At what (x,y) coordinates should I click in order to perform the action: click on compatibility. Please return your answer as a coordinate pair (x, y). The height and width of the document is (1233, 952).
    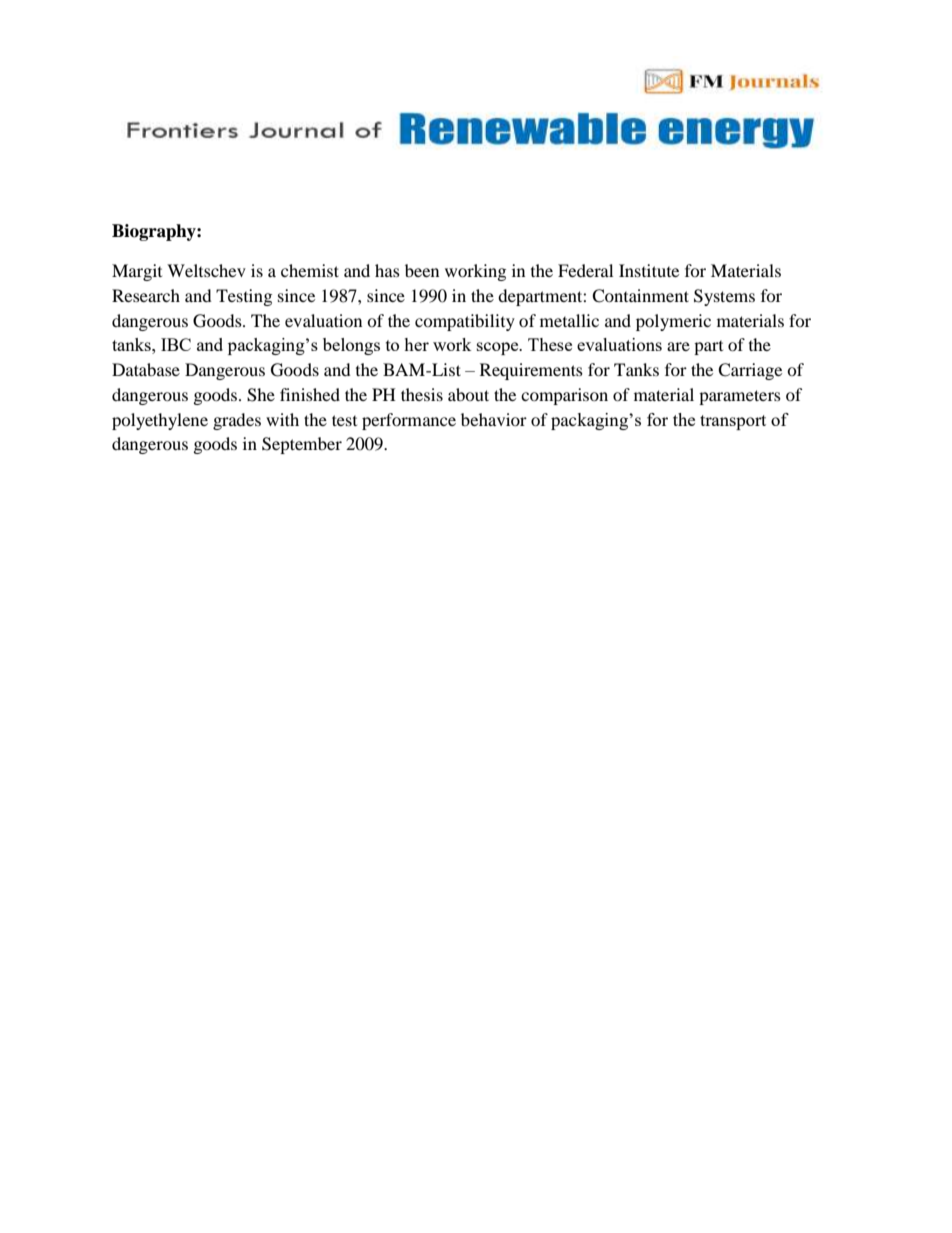
    Looking at the image, I should click on (465, 322).
